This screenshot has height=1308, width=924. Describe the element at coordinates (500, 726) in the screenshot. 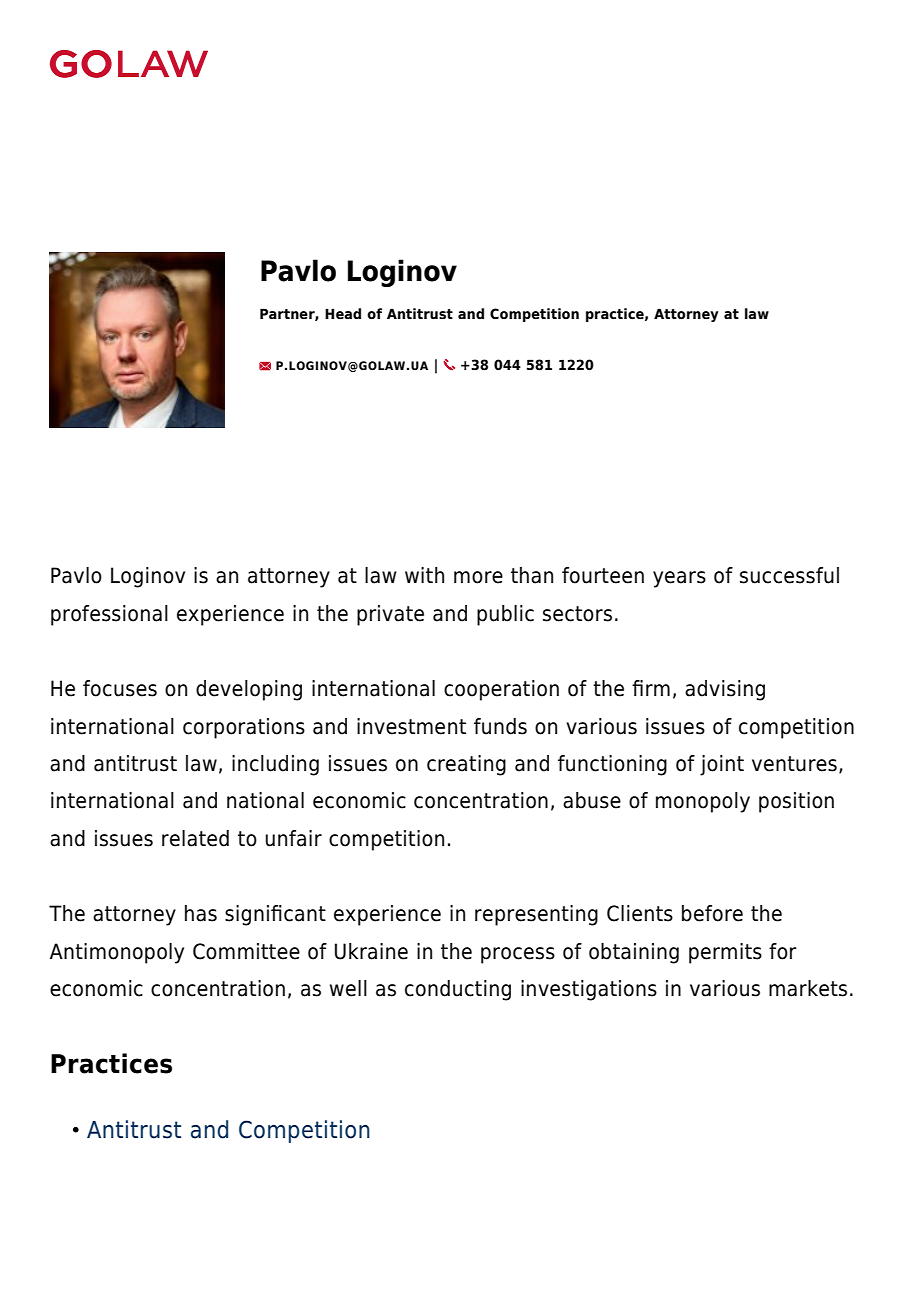

I see `funds` at that location.
